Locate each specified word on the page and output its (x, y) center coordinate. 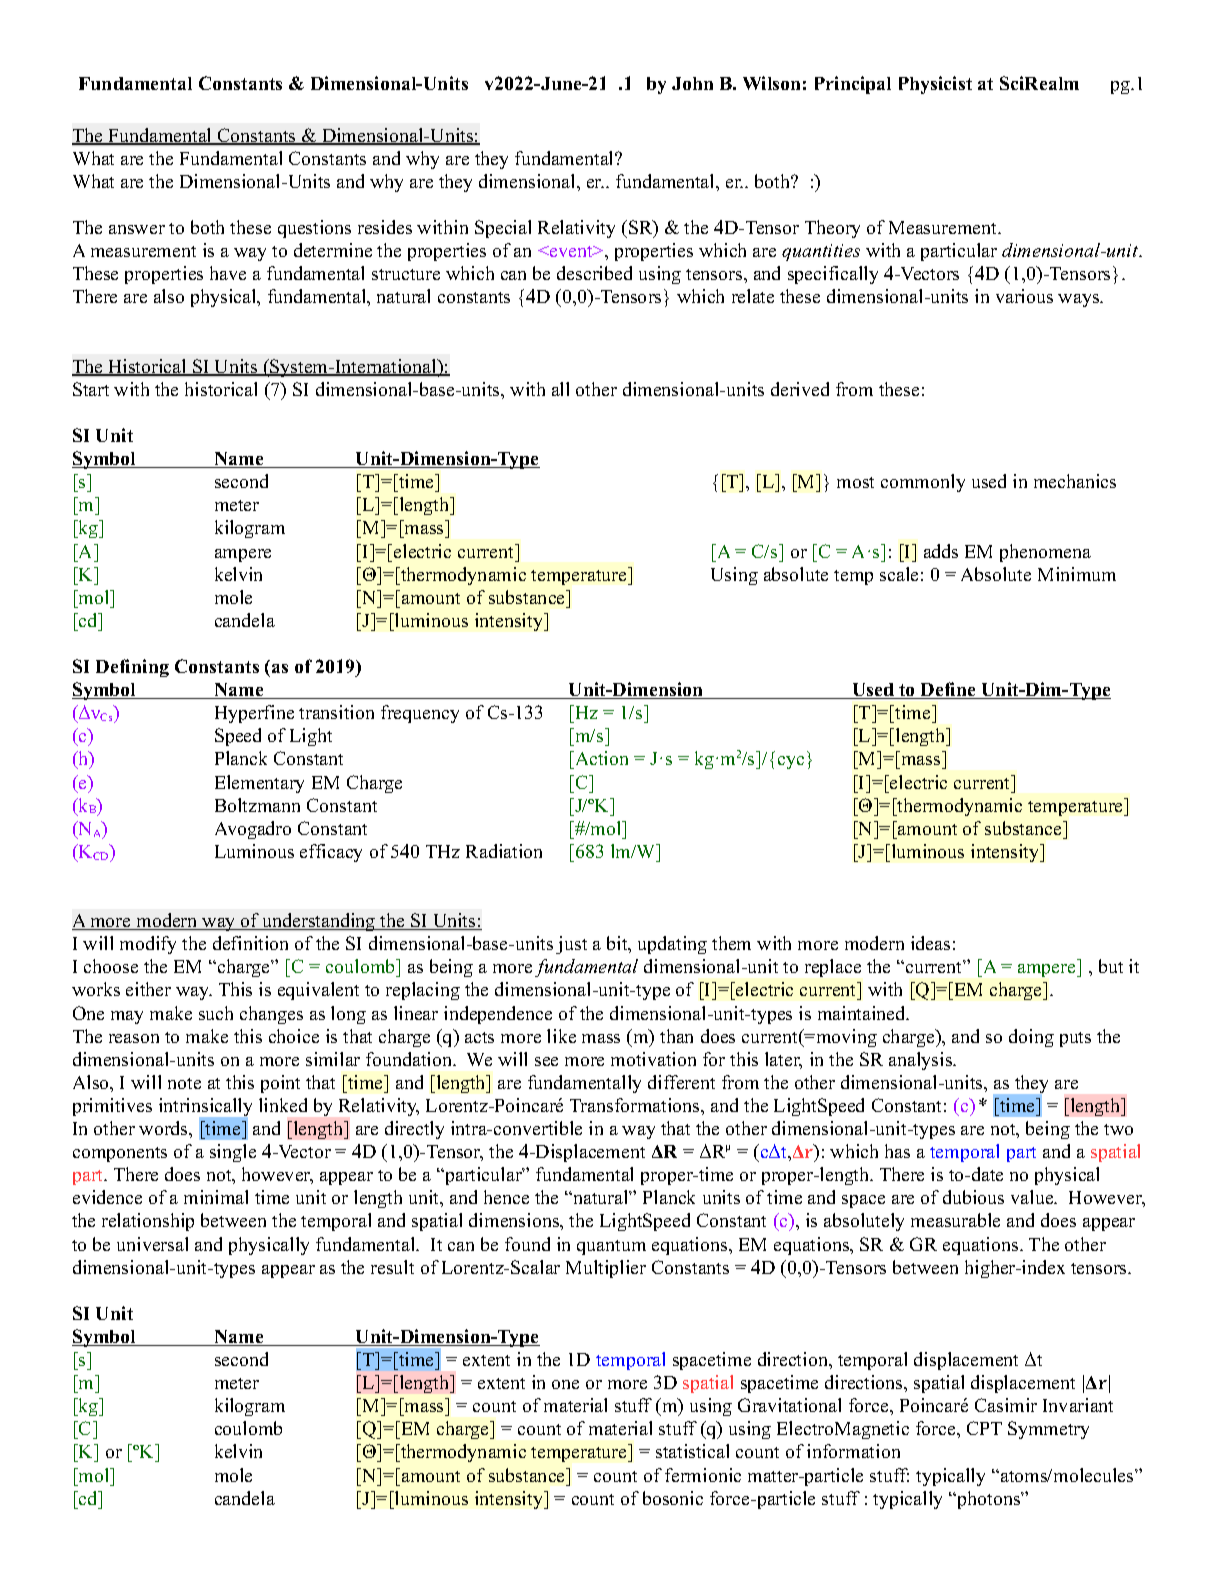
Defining (132, 668)
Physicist (935, 85)
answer (137, 229)
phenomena (1045, 553)
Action (600, 760)
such (216, 1013)
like (561, 1036)
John (692, 83)
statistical (692, 1451)
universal (152, 1244)
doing (1031, 1038)
